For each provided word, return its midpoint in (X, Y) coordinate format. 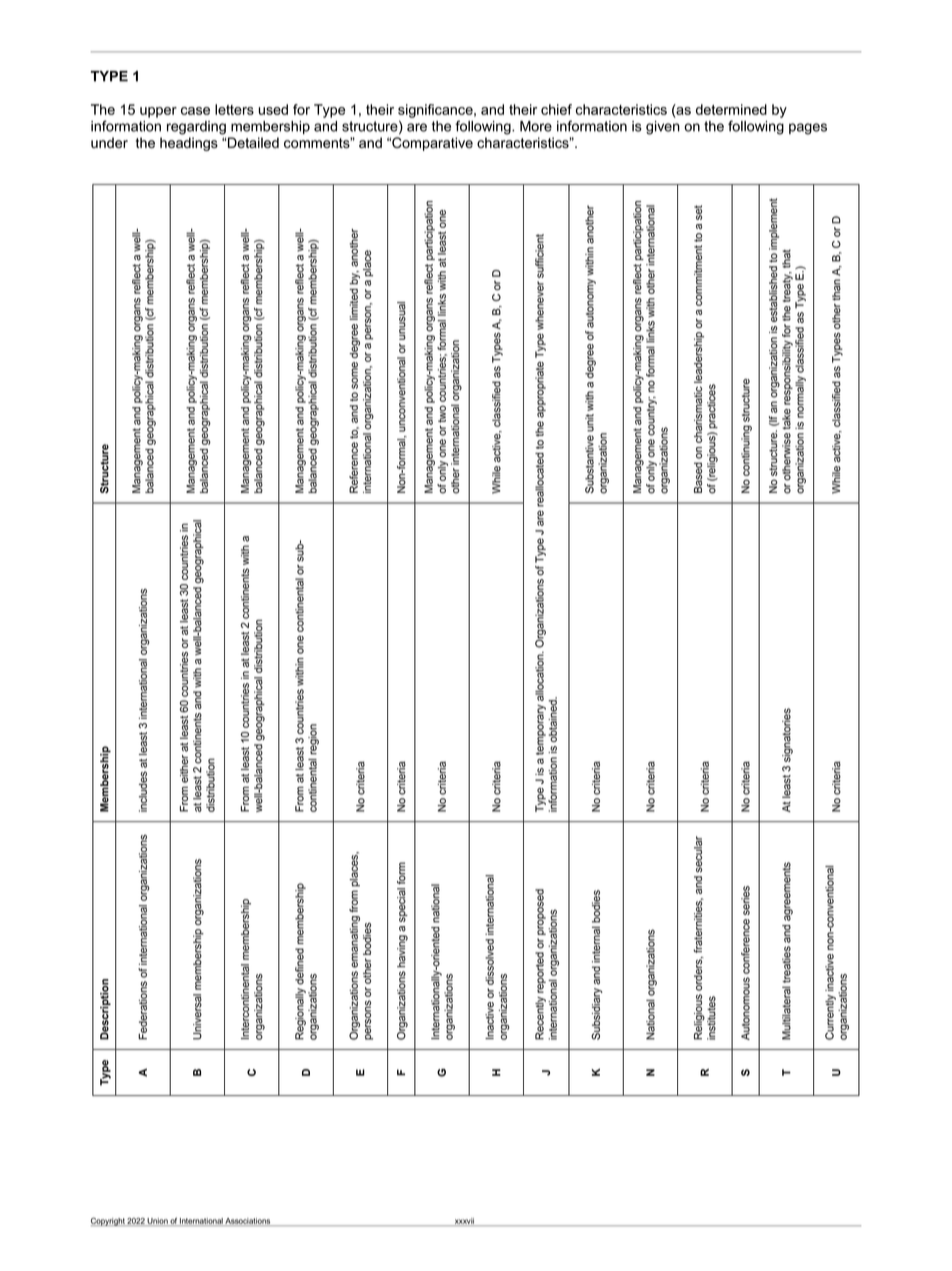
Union (158, 1222)
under (109, 142)
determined (731, 109)
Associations (248, 1222)
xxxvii (464, 1222)
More (536, 126)
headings (189, 144)
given (663, 128)
